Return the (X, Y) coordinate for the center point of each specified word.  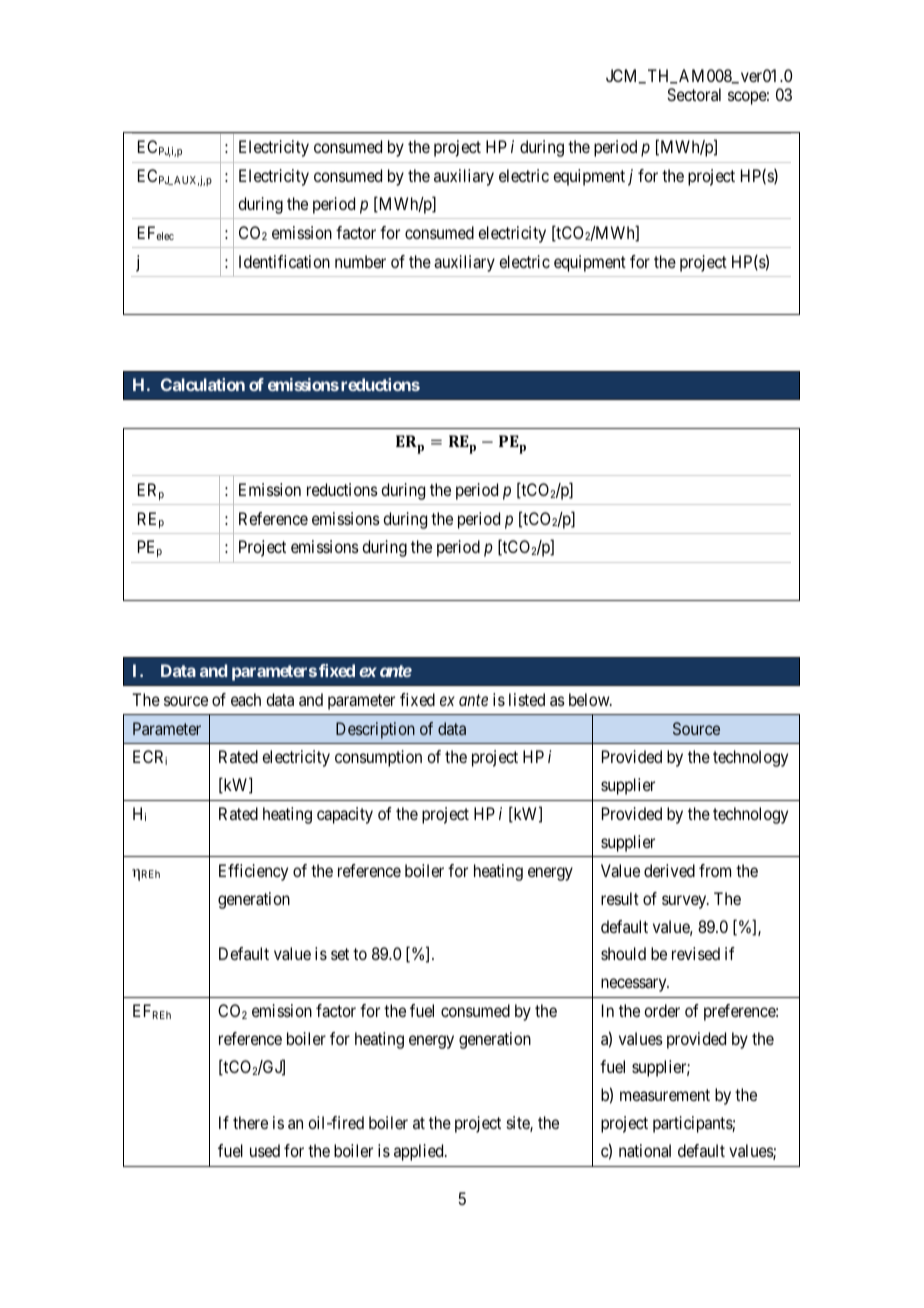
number (360, 261)
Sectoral (694, 94)
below (590, 699)
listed (527, 699)
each (246, 699)
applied (420, 1152)
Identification (284, 261)
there (250, 1122)
